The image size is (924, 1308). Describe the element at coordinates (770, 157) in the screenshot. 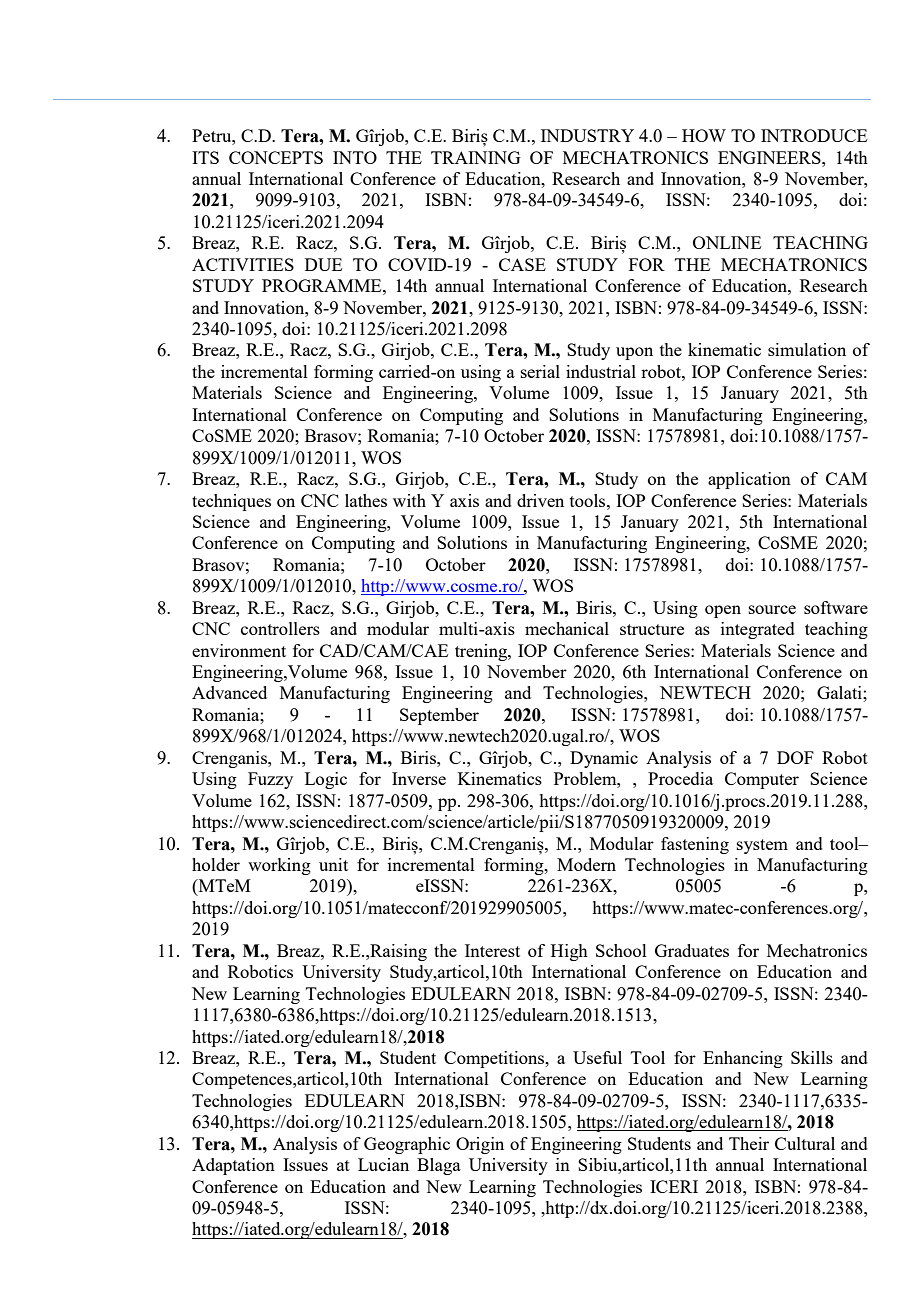

I see `ENGINEERS` at that location.
